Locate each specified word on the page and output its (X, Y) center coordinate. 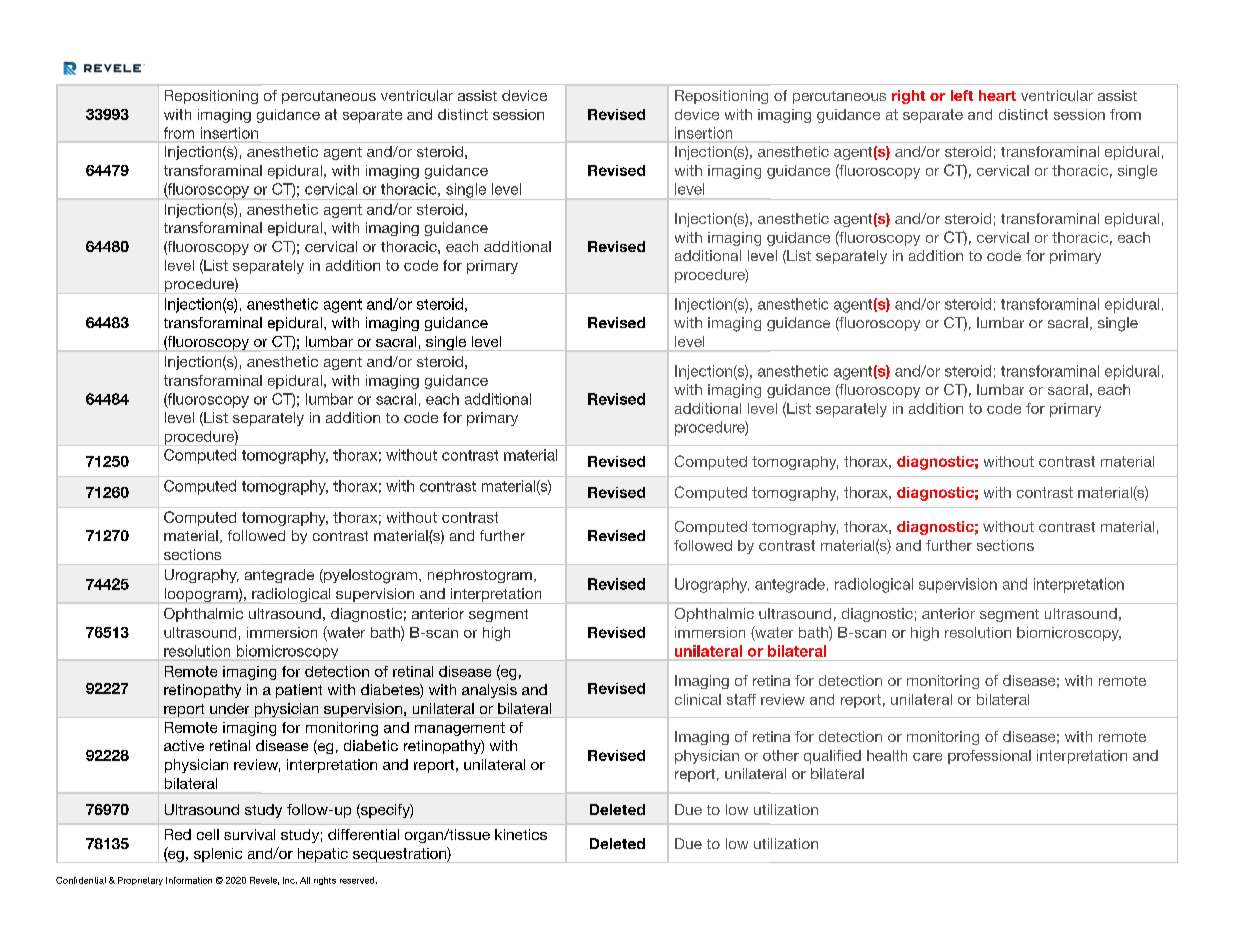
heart (997, 95)
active (184, 745)
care (927, 757)
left (962, 95)
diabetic (371, 745)
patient (299, 691)
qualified (832, 757)
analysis (489, 691)
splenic (218, 855)
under (229, 708)
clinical (698, 699)
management (460, 729)
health (887, 755)
